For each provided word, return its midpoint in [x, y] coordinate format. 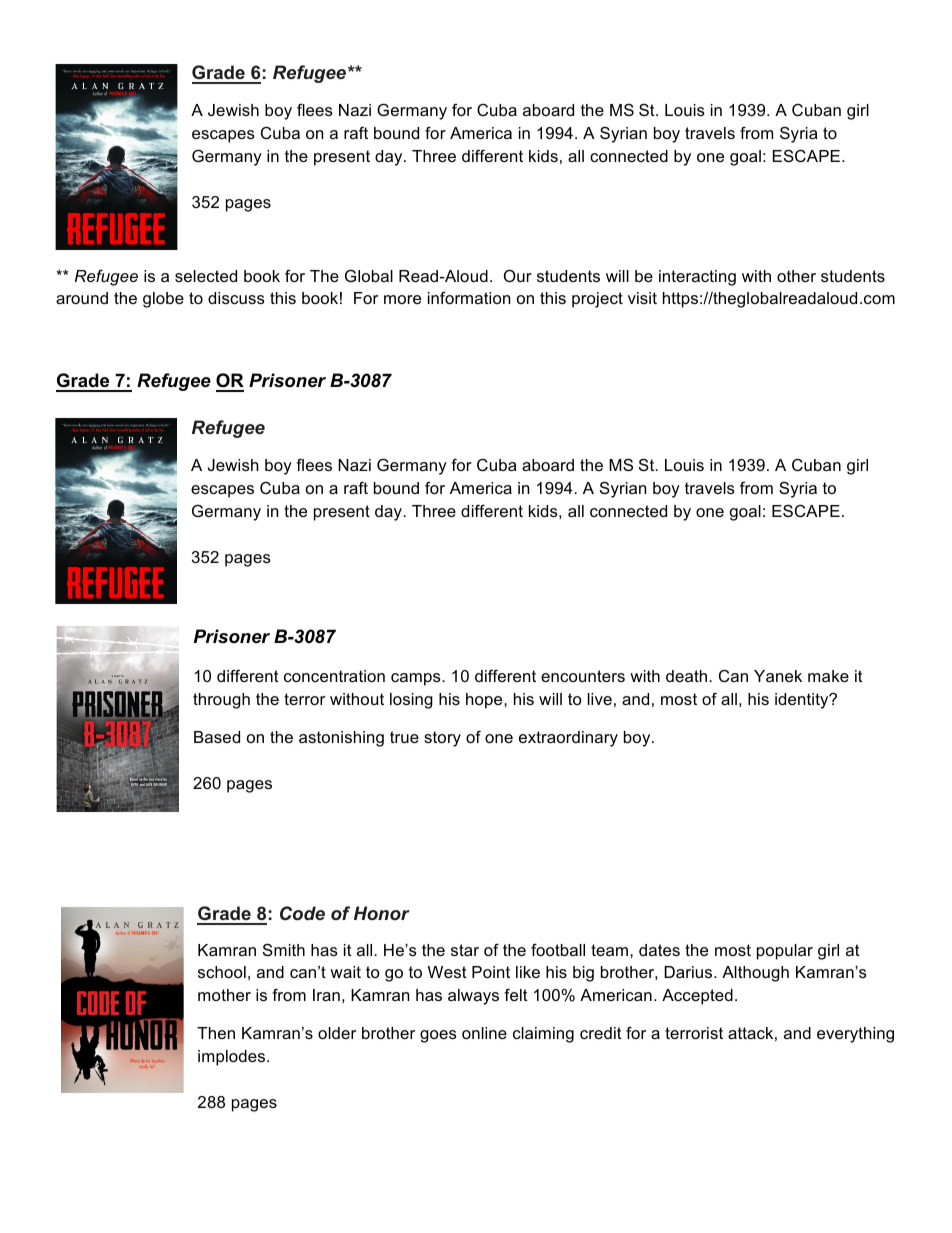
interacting [697, 278]
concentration [334, 676]
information [469, 297]
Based [217, 737]
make [828, 676]
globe [163, 300]
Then [216, 1033]
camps [417, 679]
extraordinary [568, 739]
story [442, 739]
